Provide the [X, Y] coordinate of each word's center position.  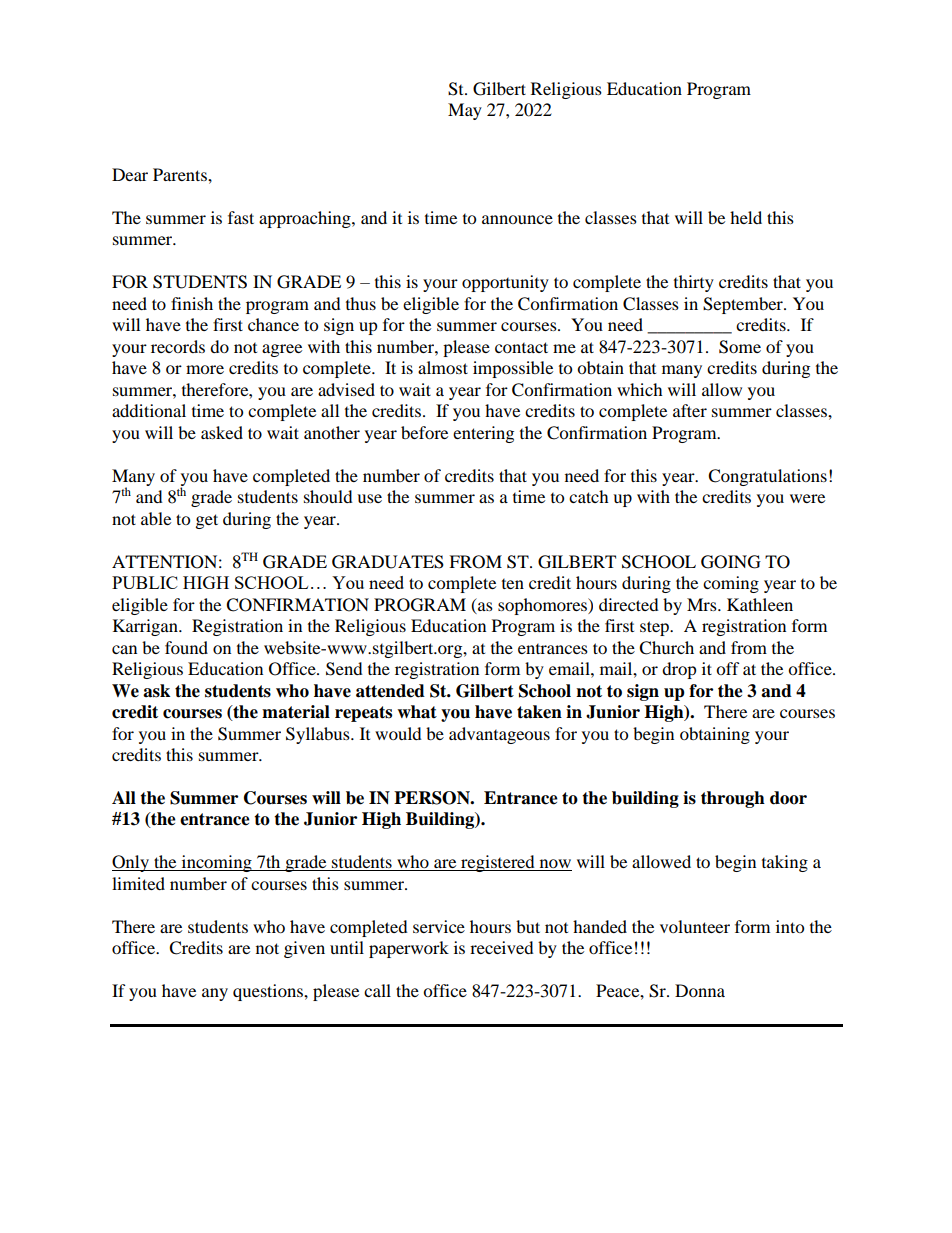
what [417, 712]
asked [222, 432]
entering [483, 434]
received [502, 947]
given [304, 949]
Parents [181, 174]
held [746, 217]
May [465, 111]
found [186, 647]
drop [679, 670]
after [690, 410]
